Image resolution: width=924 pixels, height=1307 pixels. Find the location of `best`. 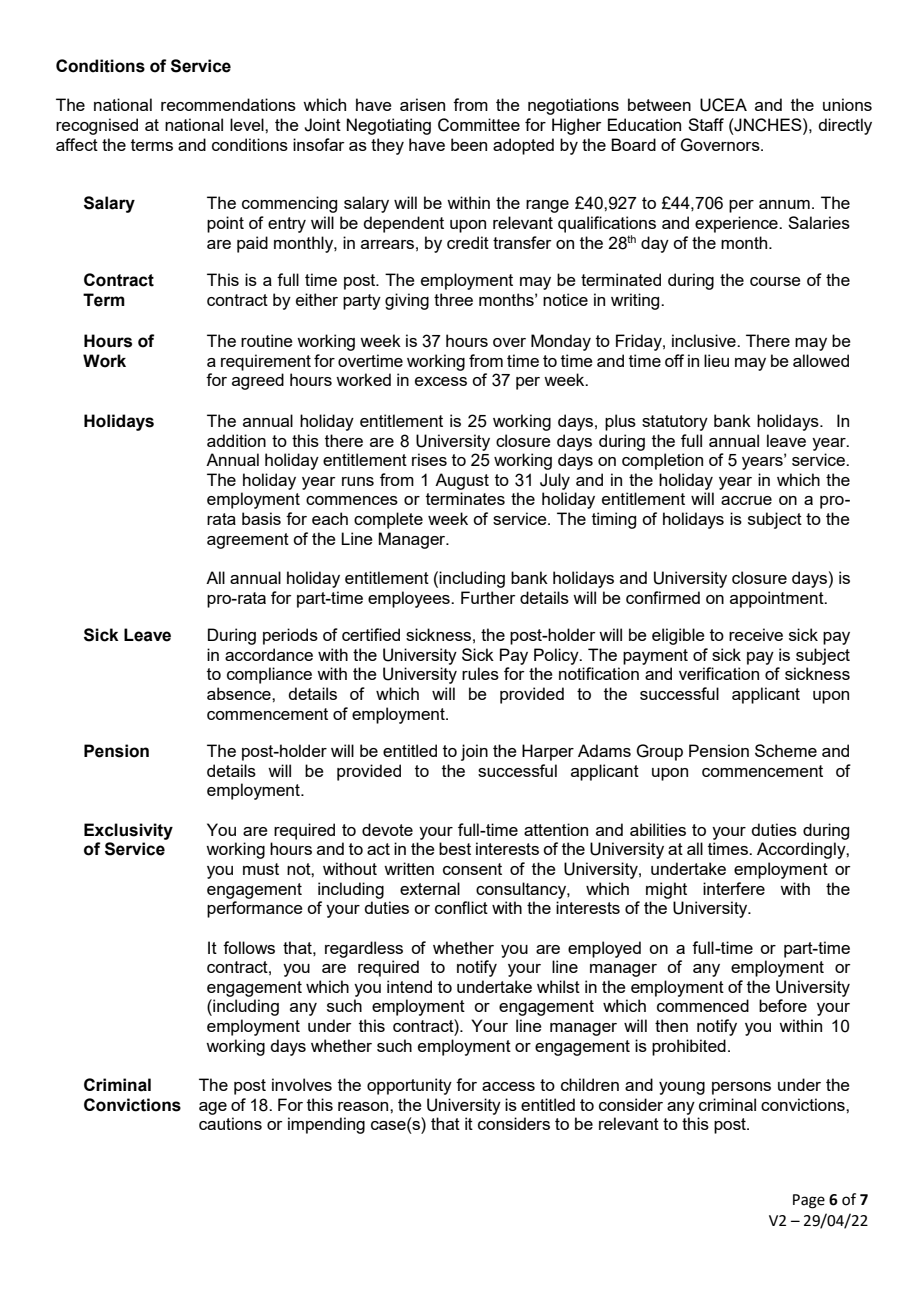

best is located at coordinates (455, 848).
